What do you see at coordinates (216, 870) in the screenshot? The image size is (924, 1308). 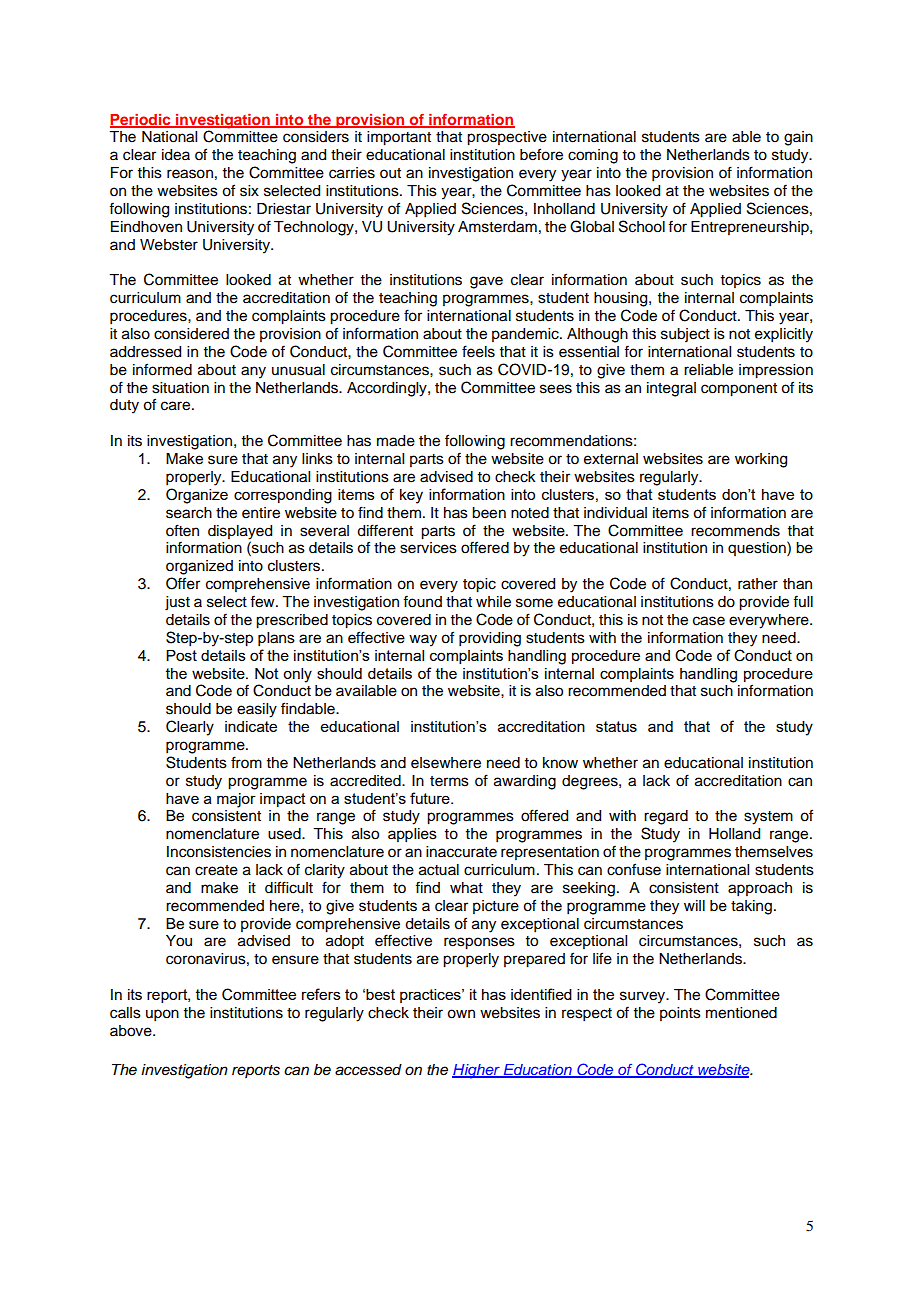 I see `create` at bounding box center [216, 870].
